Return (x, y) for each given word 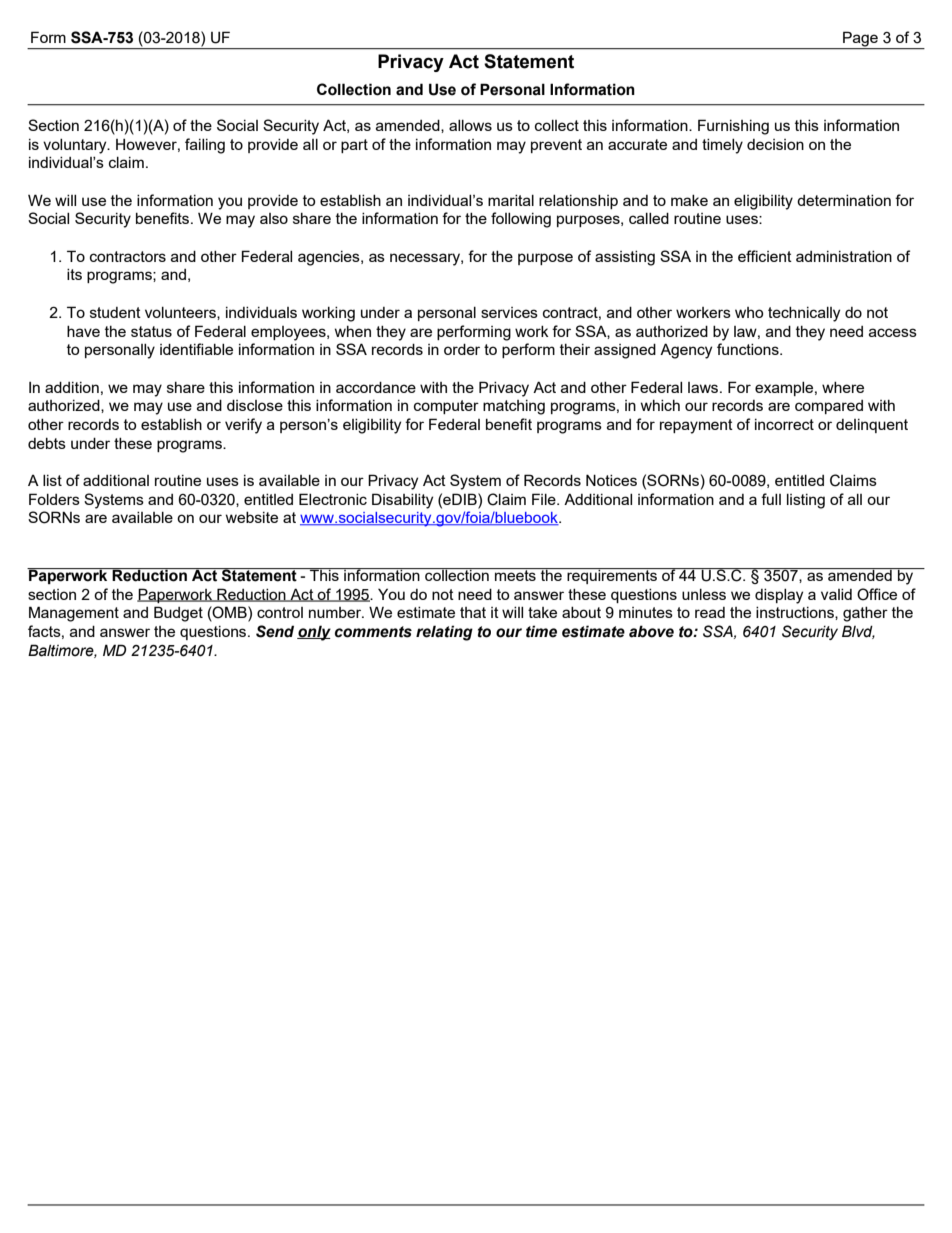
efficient (765, 256)
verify (243, 426)
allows (470, 125)
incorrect (784, 424)
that (473, 612)
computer (446, 407)
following (521, 220)
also (274, 218)
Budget (178, 614)
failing (205, 146)
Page (860, 39)
